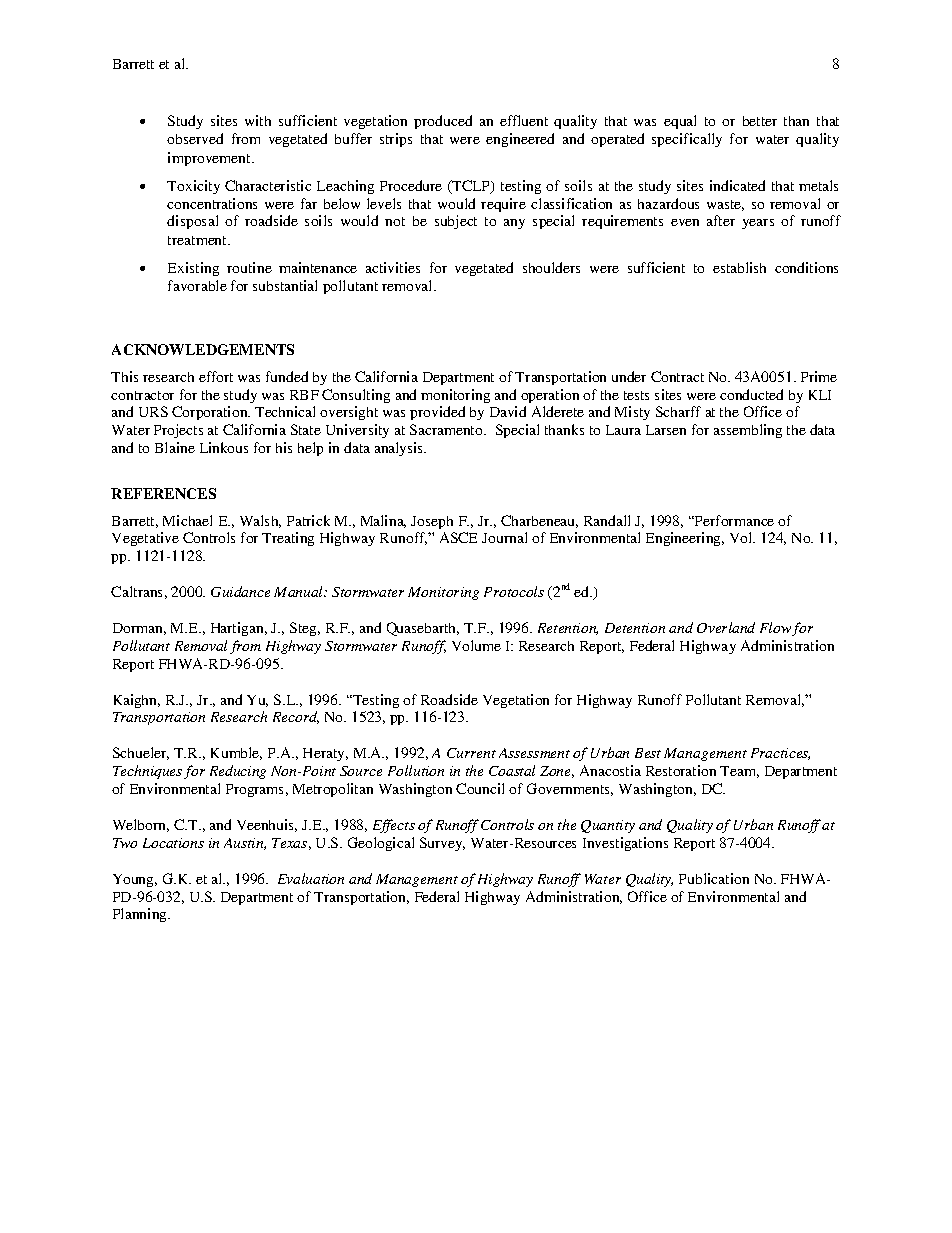 The image size is (952, 1233). Describe the element at coordinates (739, 267) in the screenshot. I see `establish` at that location.
